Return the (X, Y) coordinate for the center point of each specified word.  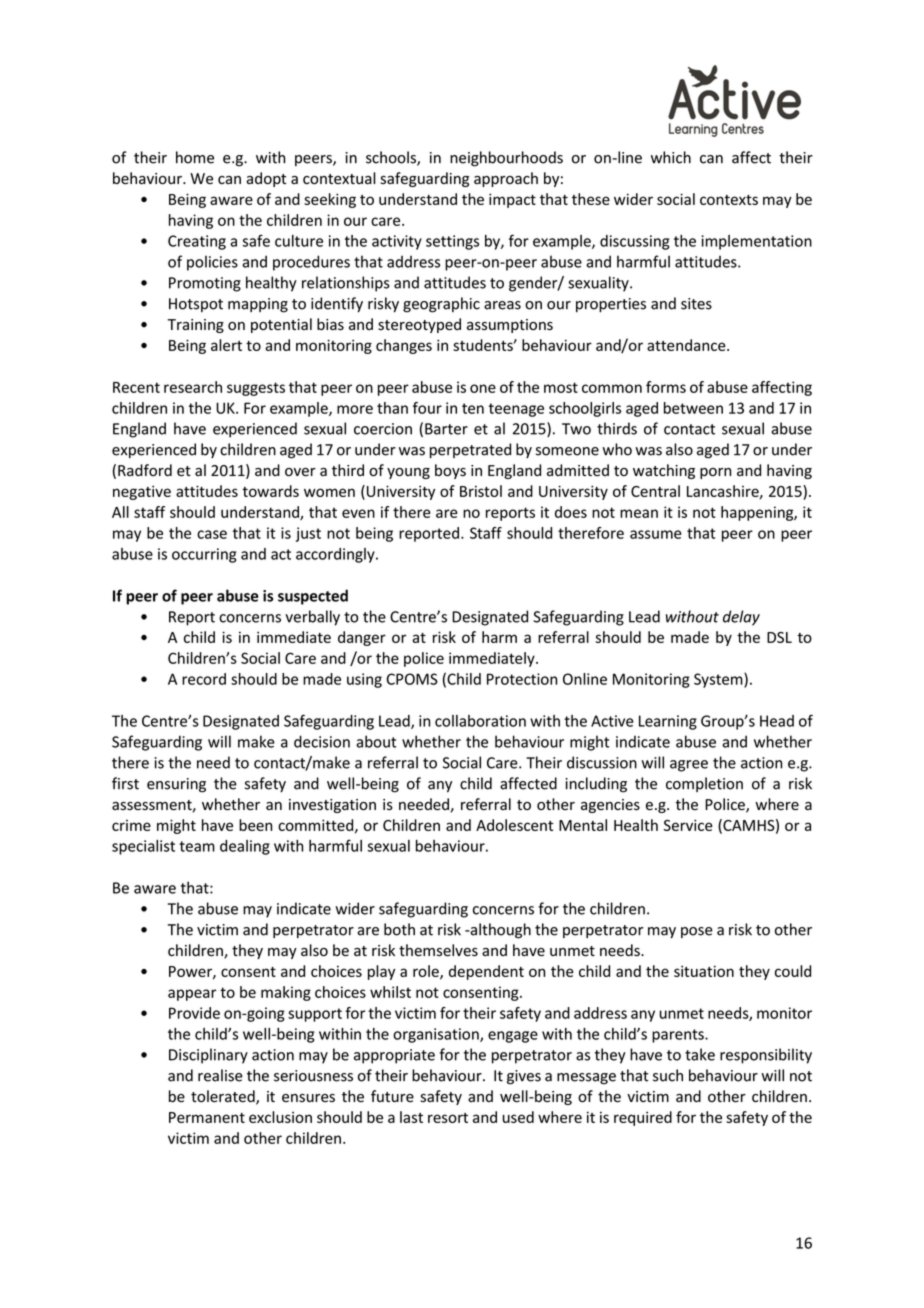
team (197, 846)
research (193, 387)
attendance (687, 345)
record (204, 679)
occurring (204, 555)
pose (697, 932)
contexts (729, 200)
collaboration (480, 721)
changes (404, 346)
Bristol (481, 491)
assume (656, 534)
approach (506, 179)
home (195, 157)
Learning (668, 722)
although (499, 931)
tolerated (224, 1097)
